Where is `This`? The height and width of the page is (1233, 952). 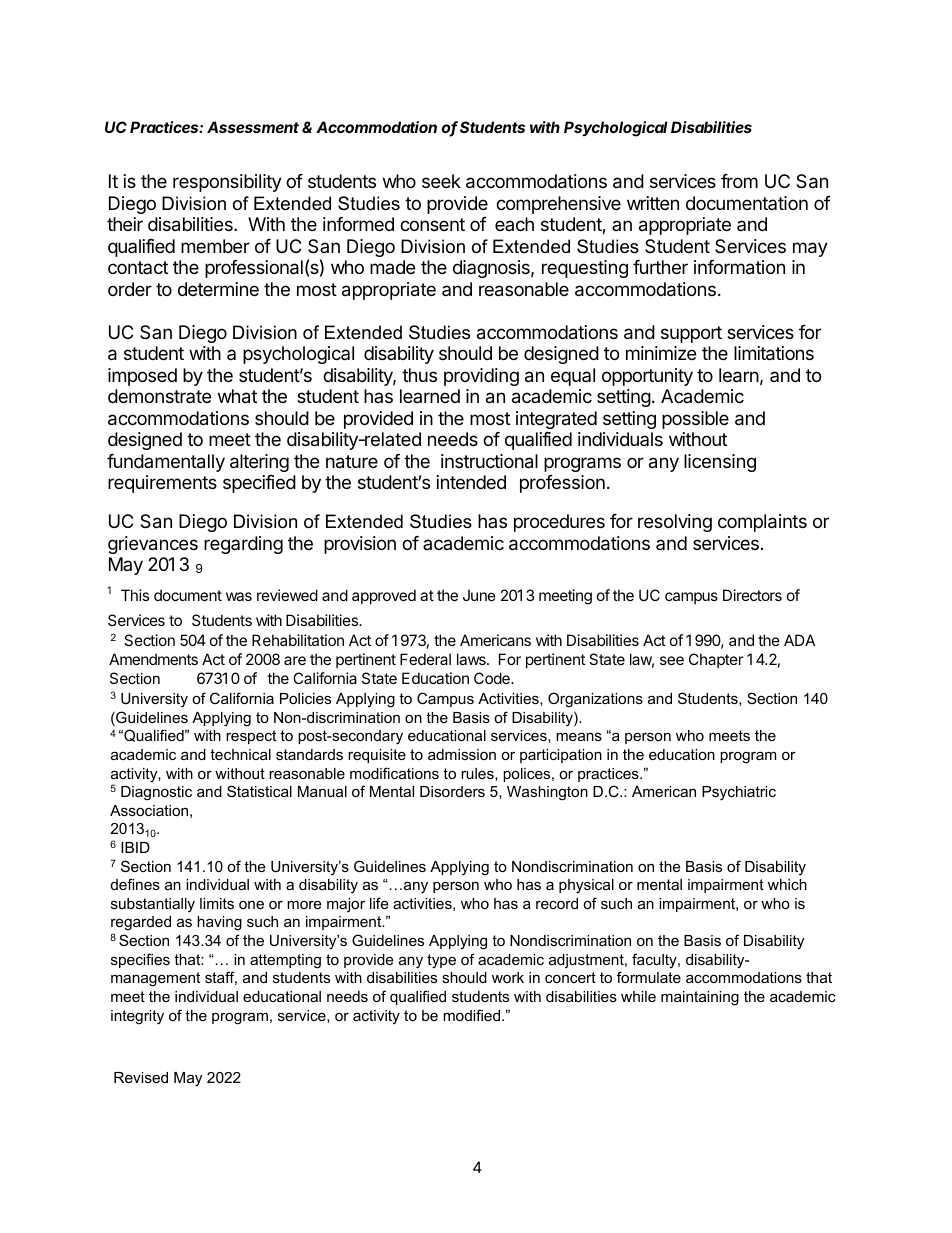 This is located at coordinates (135, 595).
